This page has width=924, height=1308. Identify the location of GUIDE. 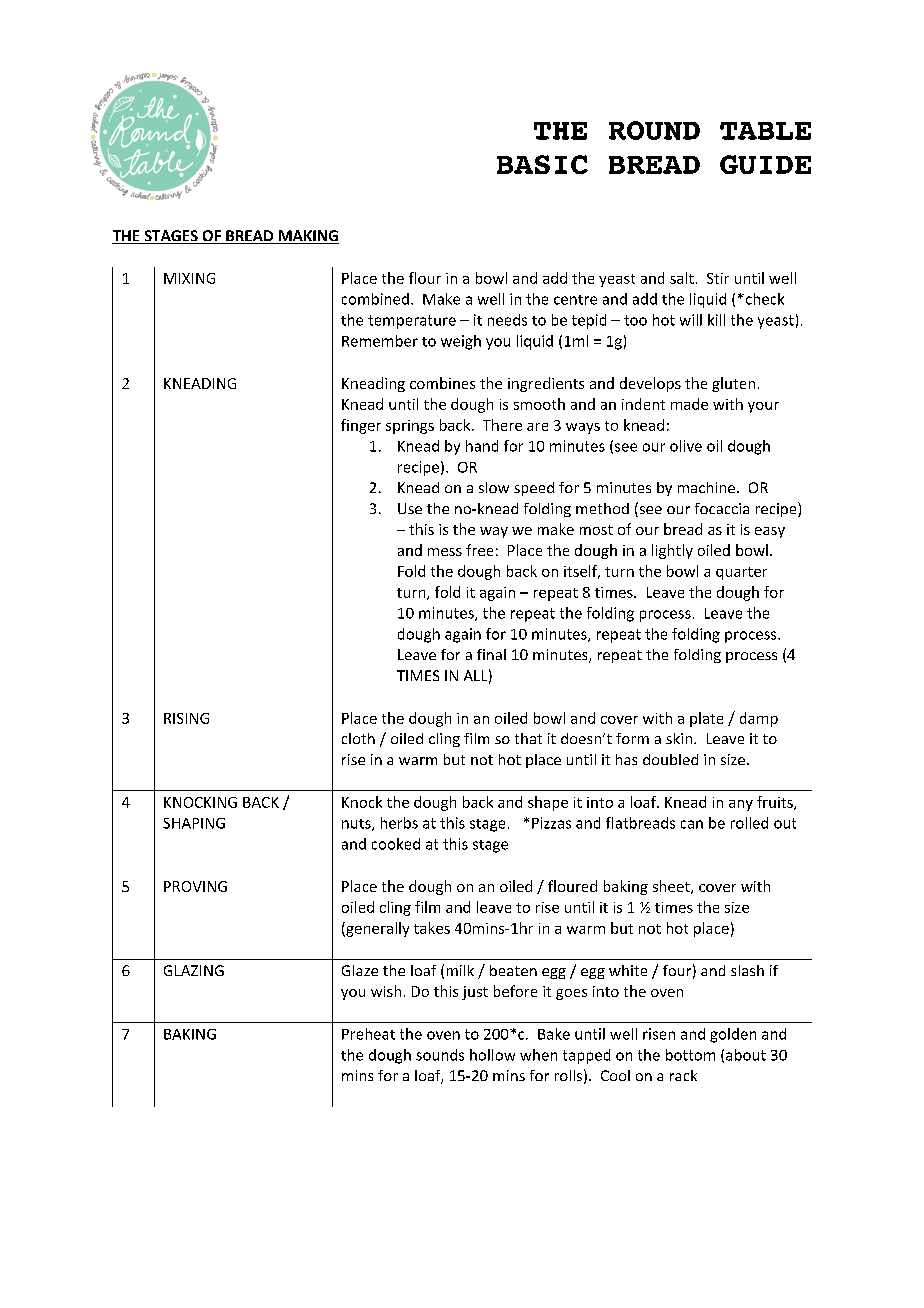
(765, 164).
